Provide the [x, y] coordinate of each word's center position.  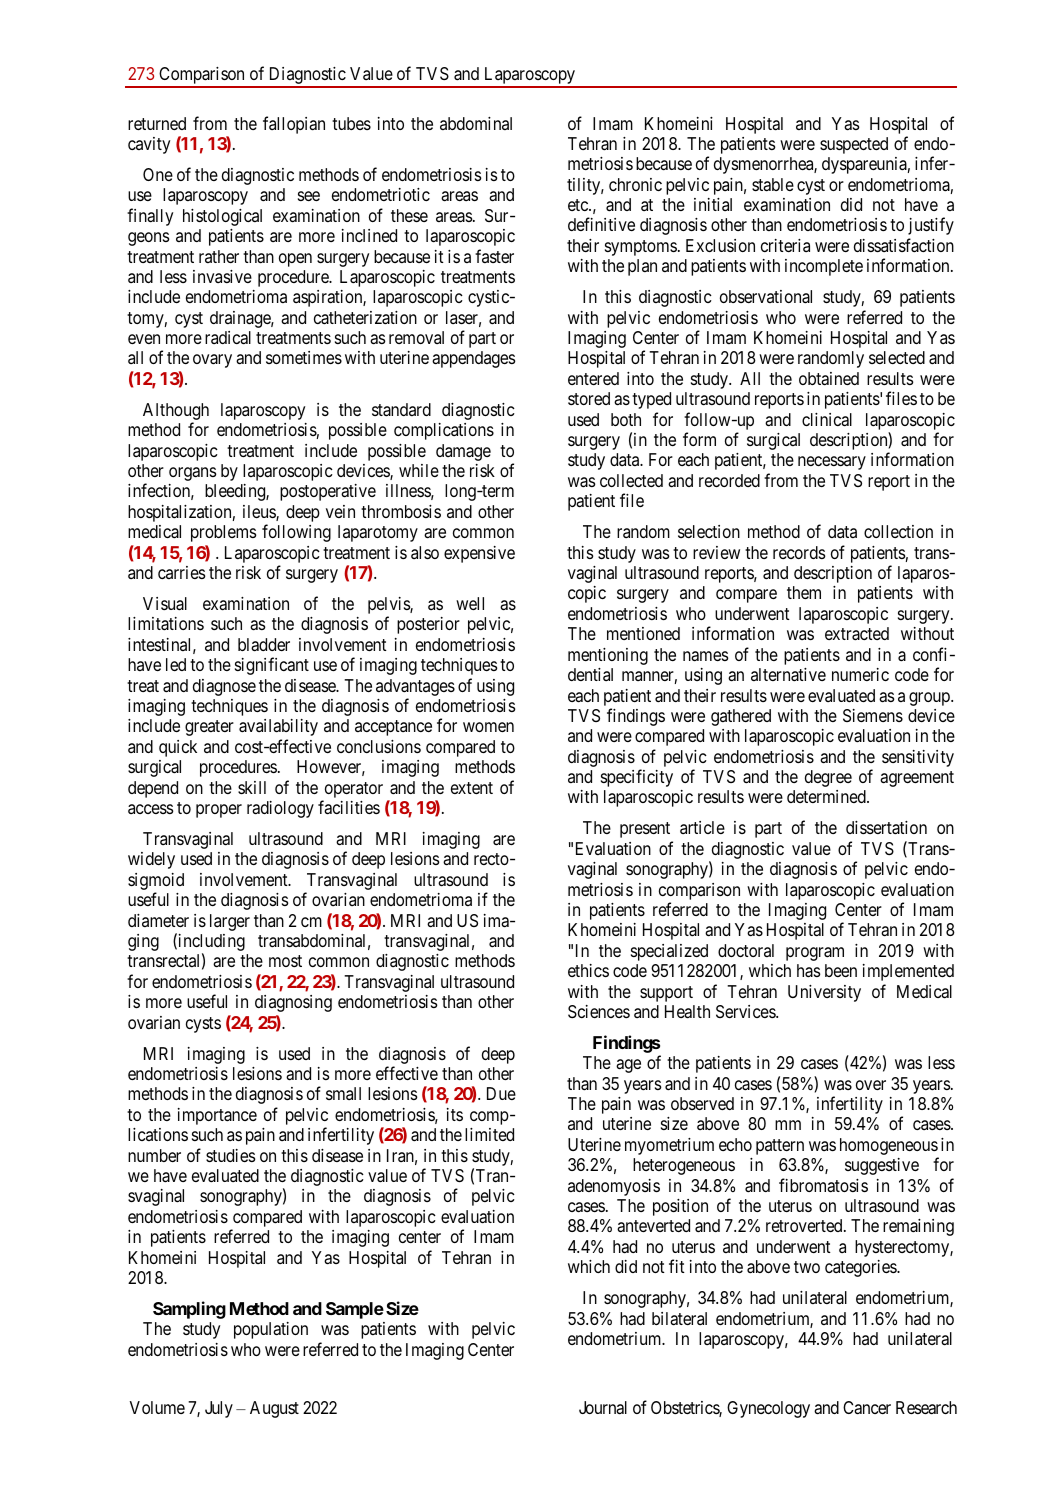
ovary [212, 361]
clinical [827, 420]
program [815, 954]
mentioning [608, 656]
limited [489, 1134]
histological [222, 217]
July [219, 1409]
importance [217, 1116]
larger [230, 922]
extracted [857, 634]
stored [589, 398]
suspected [854, 145]
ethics [588, 970]
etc [579, 205]
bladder [264, 645]
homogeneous [889, 1148]
